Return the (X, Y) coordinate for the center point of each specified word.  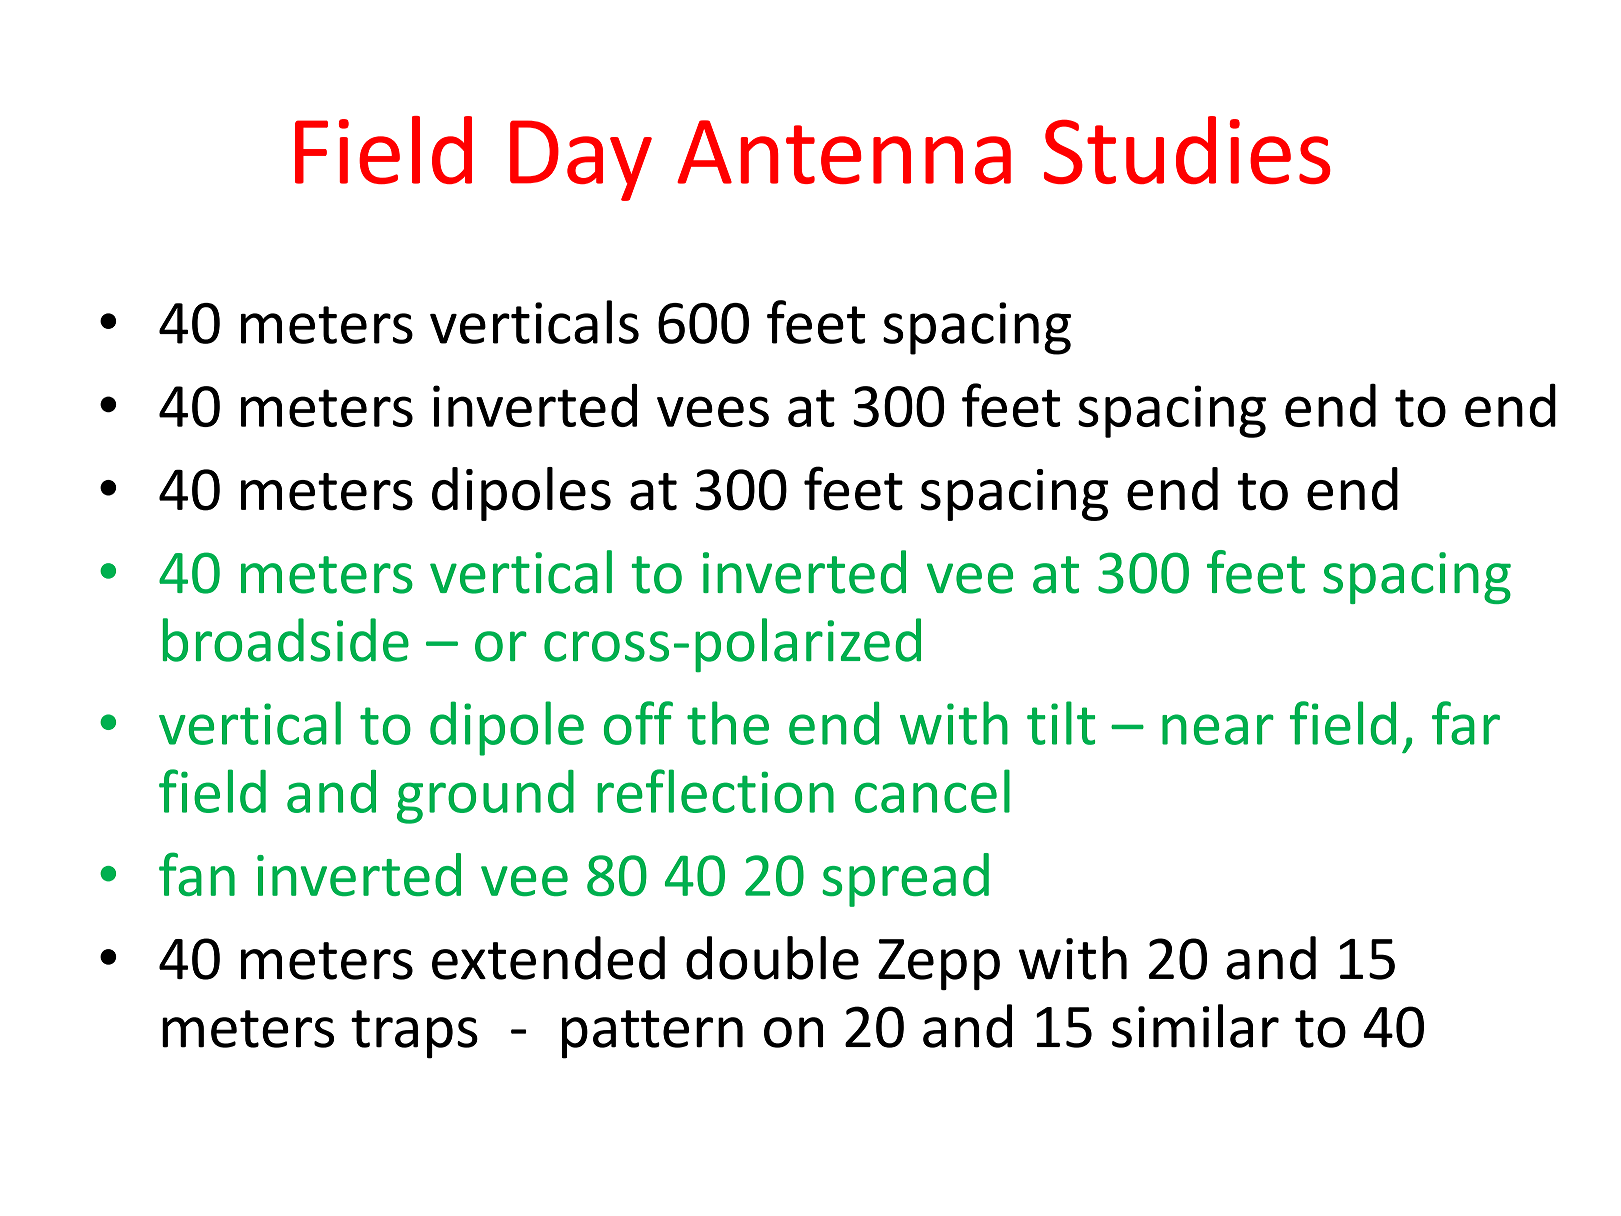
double (772, 958)
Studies (1187, 150)
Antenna (844, 152)
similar (1195, 1026)
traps (414, 1034)
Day (581, 160)
